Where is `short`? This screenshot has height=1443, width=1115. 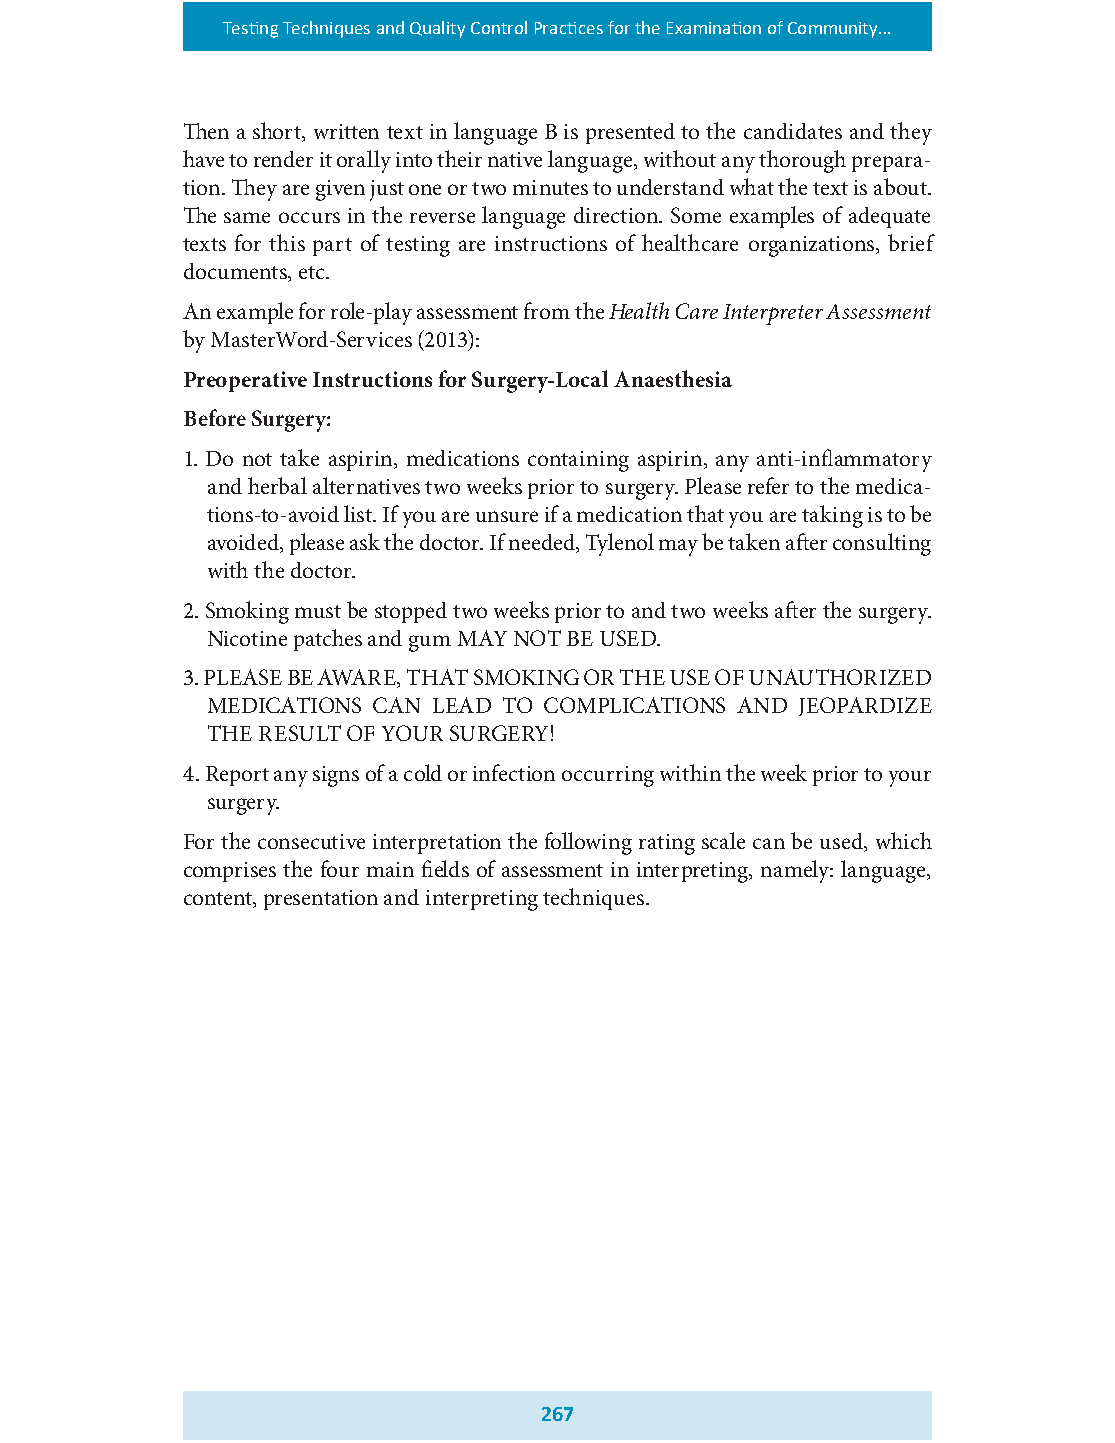 short is located at coordinates (278, 132).
